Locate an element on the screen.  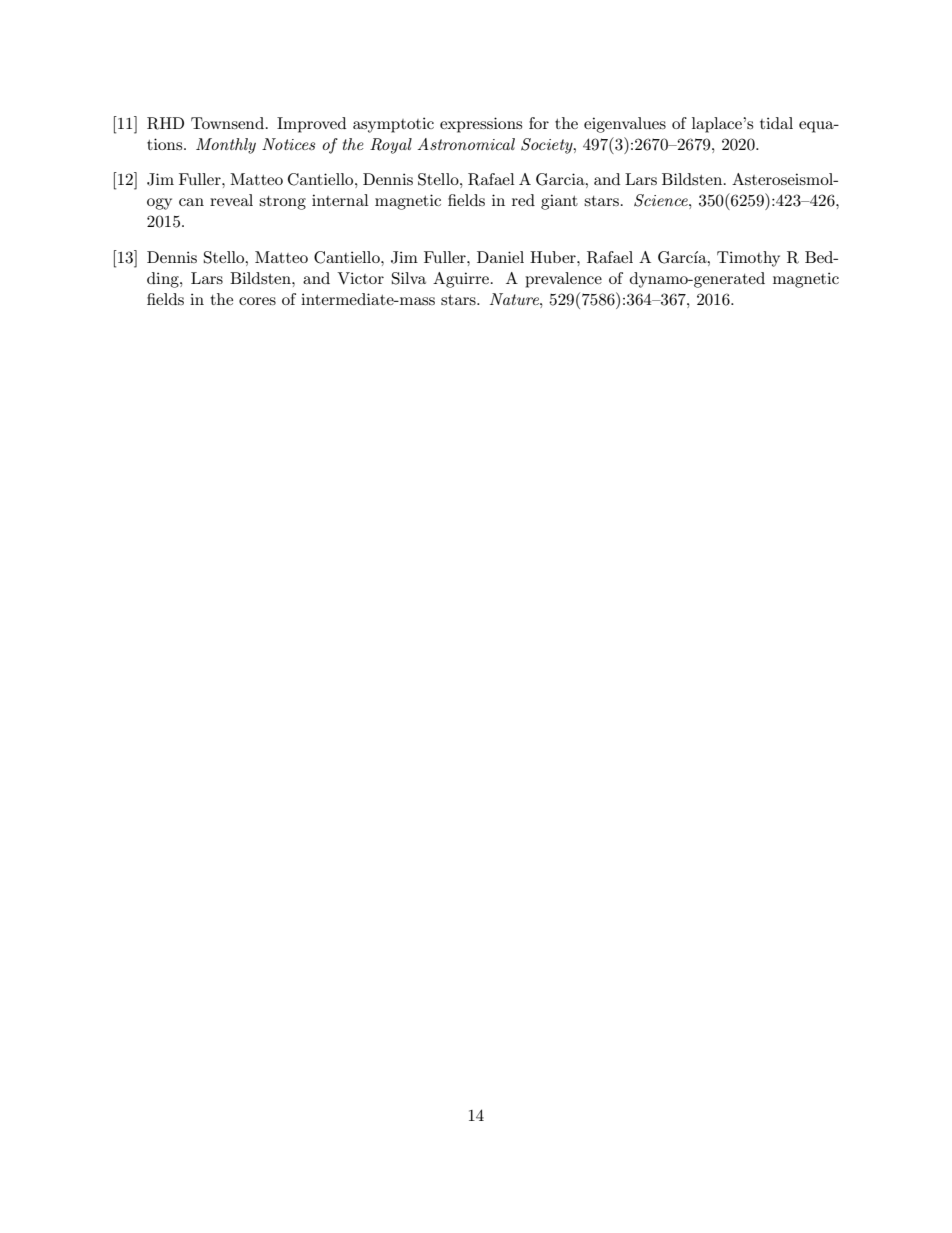
strong is located at coordinates (282, 203).
